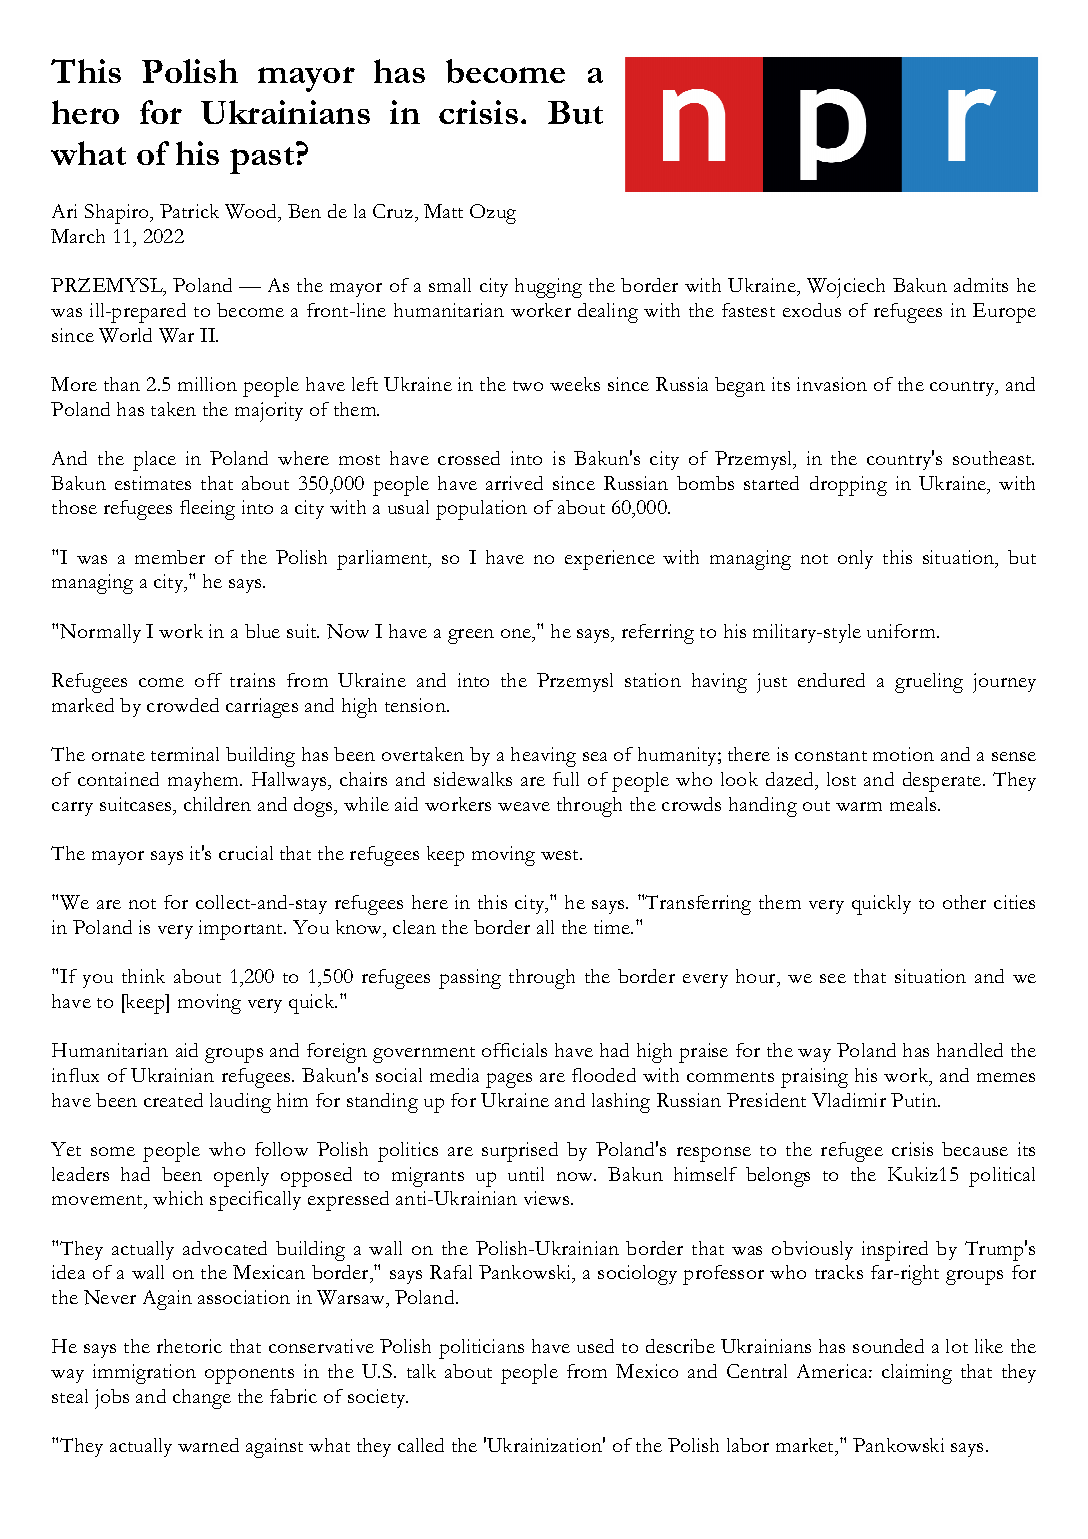 The height and width of the screenshot is (1539, 1088). What do you see at coordinates (470, 979) in the screenshot?
I see `passing` at bounding box center [470, 979].
